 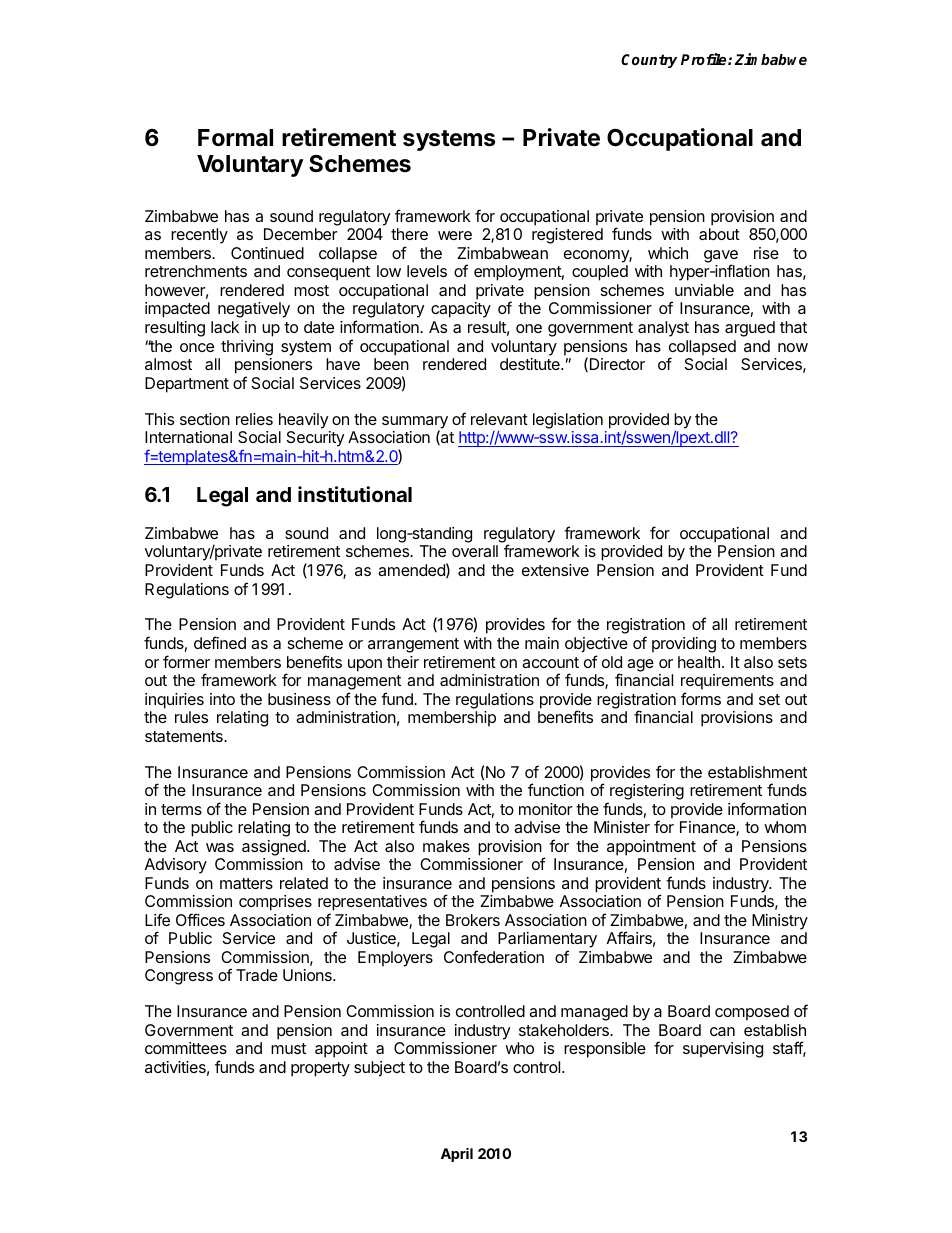 What do you see at coordinates (546, 809) in the page?
I see `monitor` at bounding box center [546, 809].
